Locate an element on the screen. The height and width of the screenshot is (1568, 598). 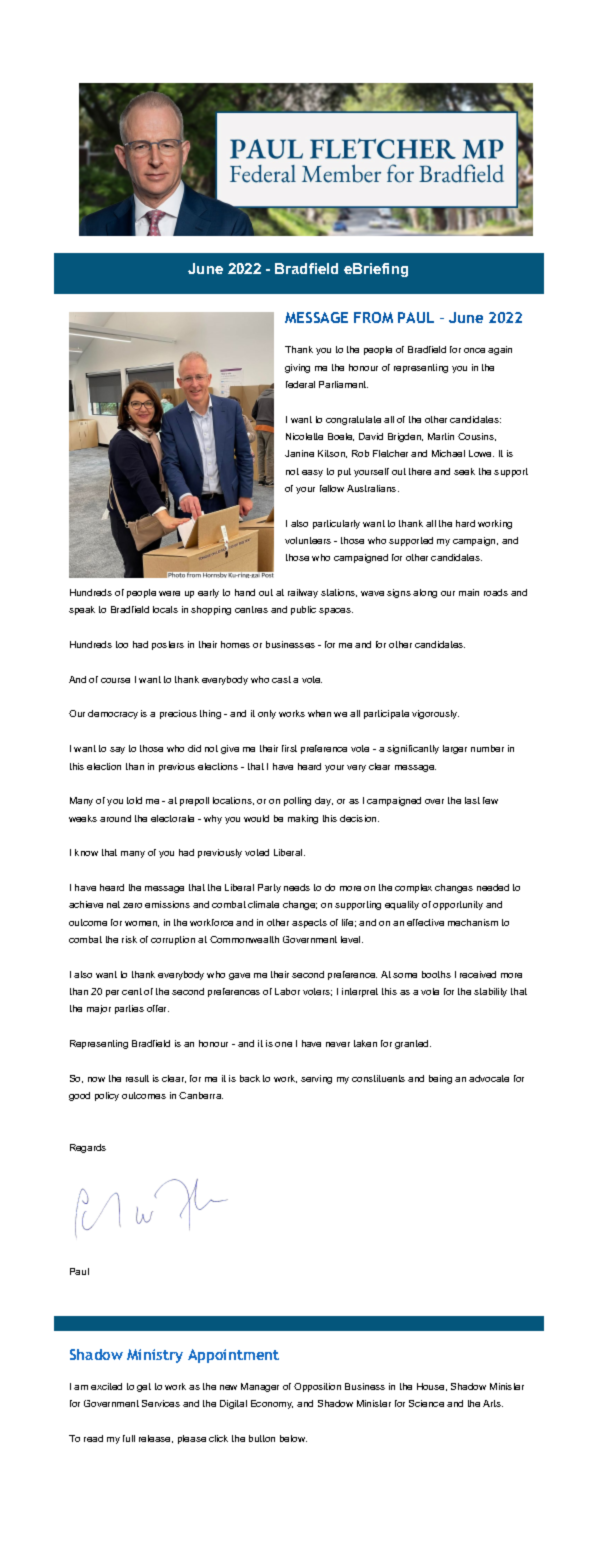
one is located at coordinates (283, 1044).
